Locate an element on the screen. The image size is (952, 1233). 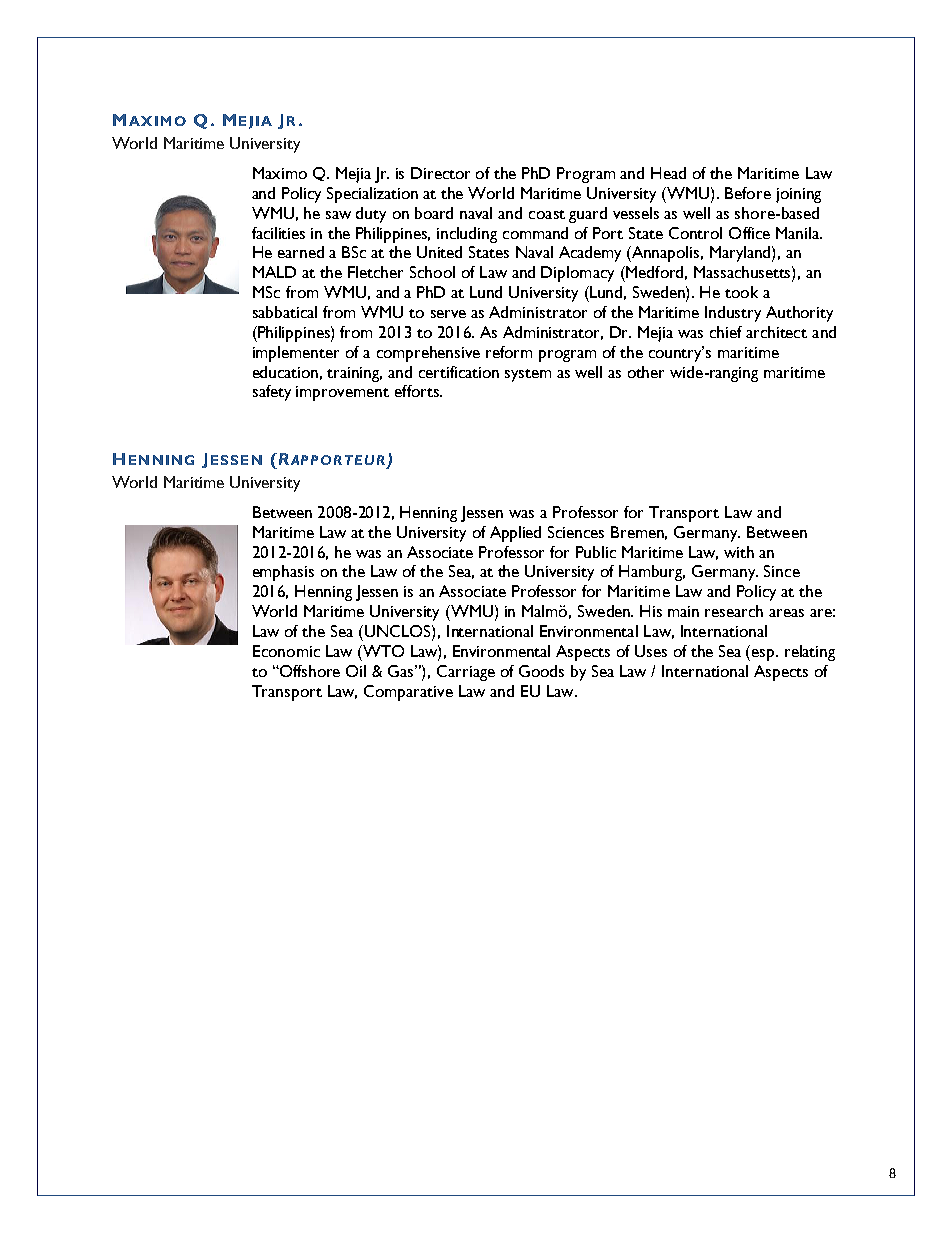
Oil is located at coordinates (356, 671).
